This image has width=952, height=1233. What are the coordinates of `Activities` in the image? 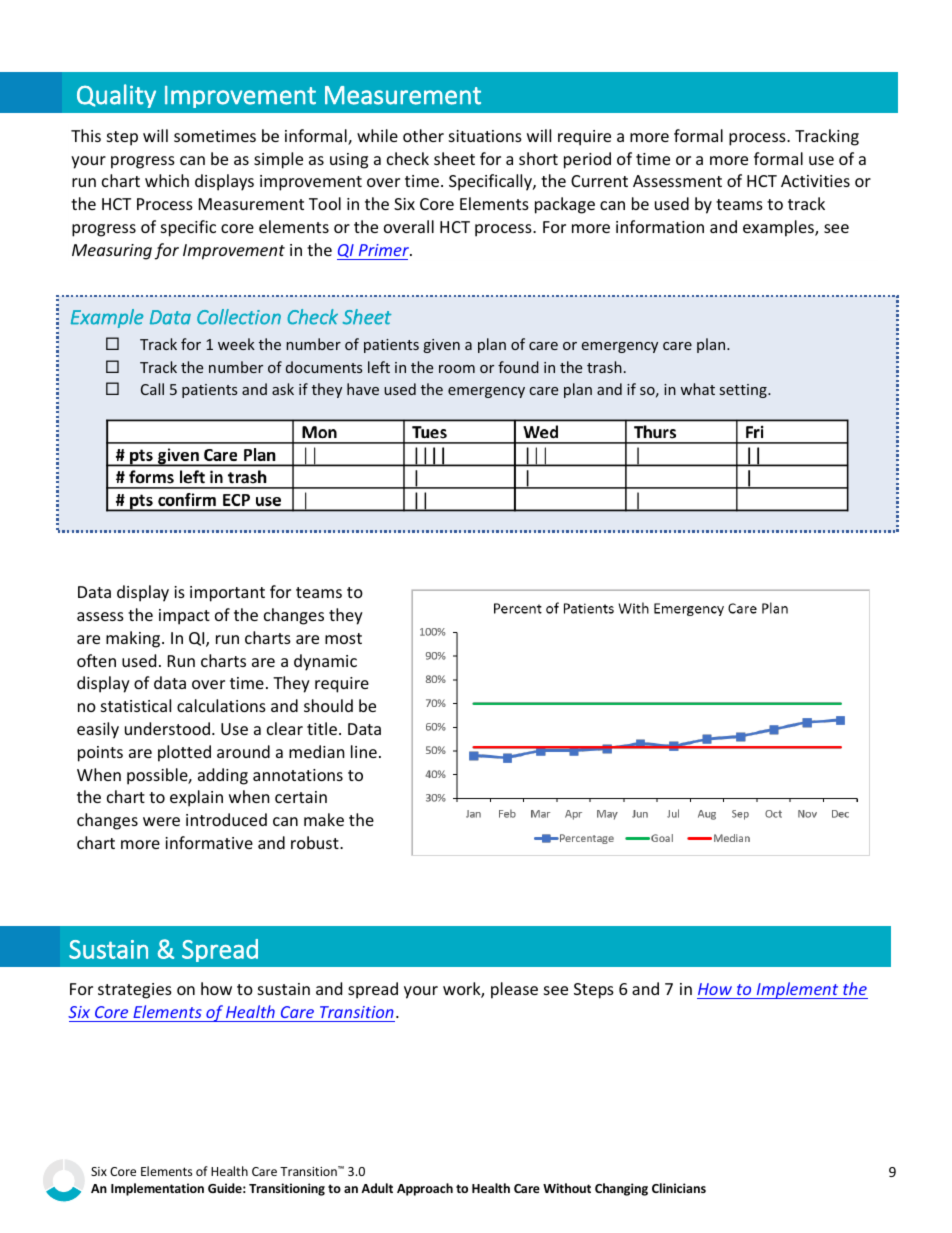 It's located at (815, 181).
